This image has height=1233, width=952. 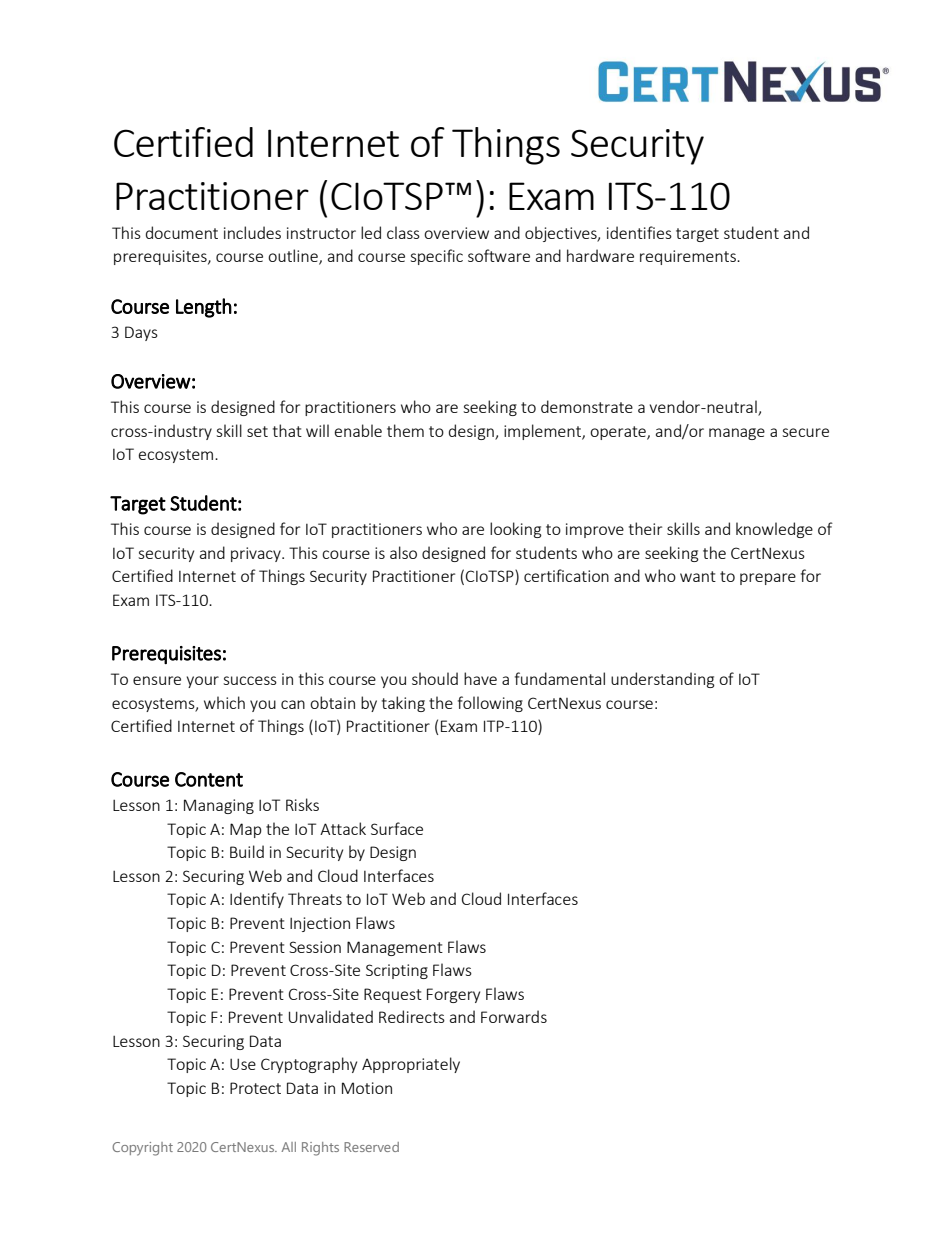 What do you see at coordinates (499, 255) in the image?
I see `software` at bounding box center [499, 255].
